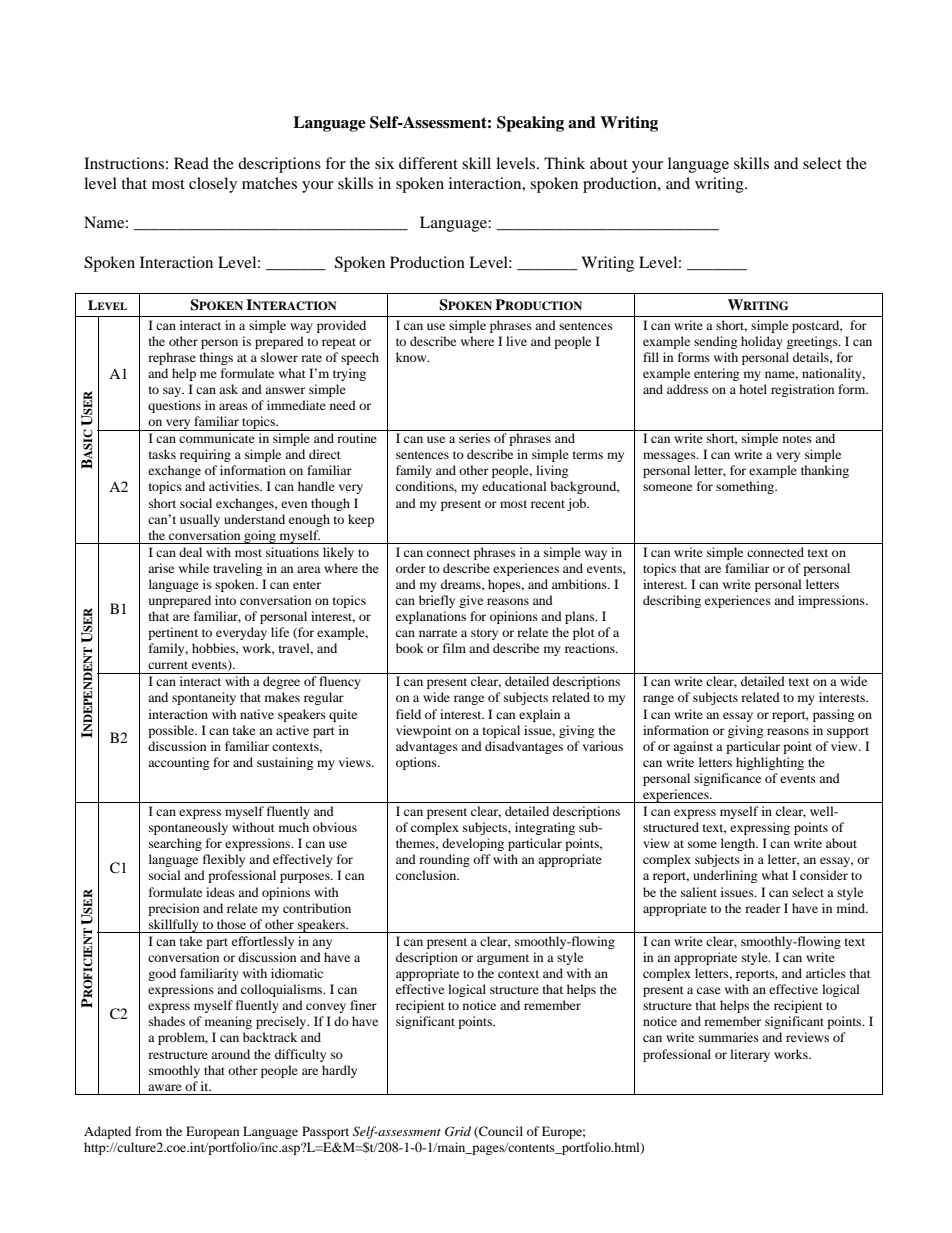 The width and height of the document is (952, 1233). I want to click on Think, so click(564, 163).
